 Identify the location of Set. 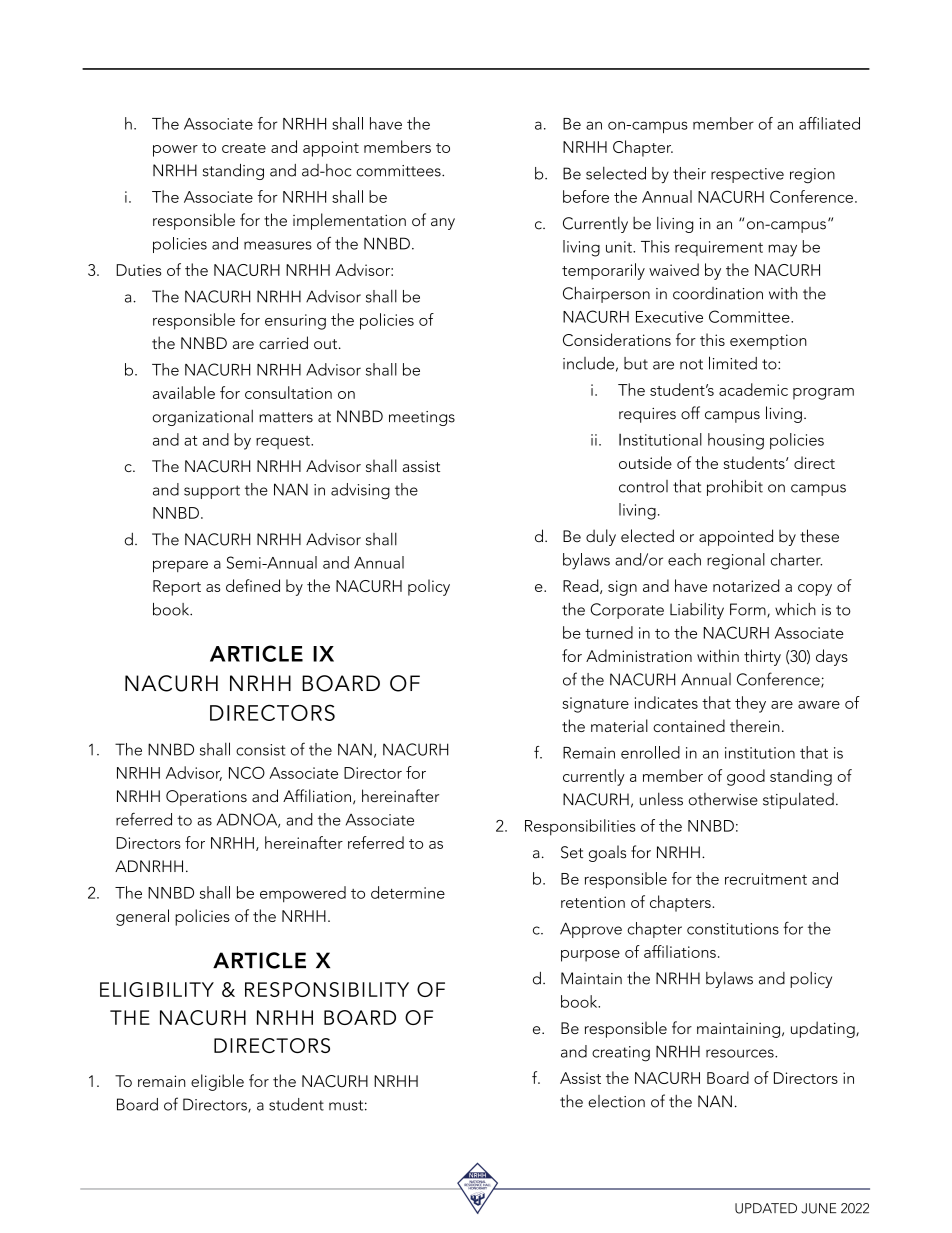
(572, 852).
